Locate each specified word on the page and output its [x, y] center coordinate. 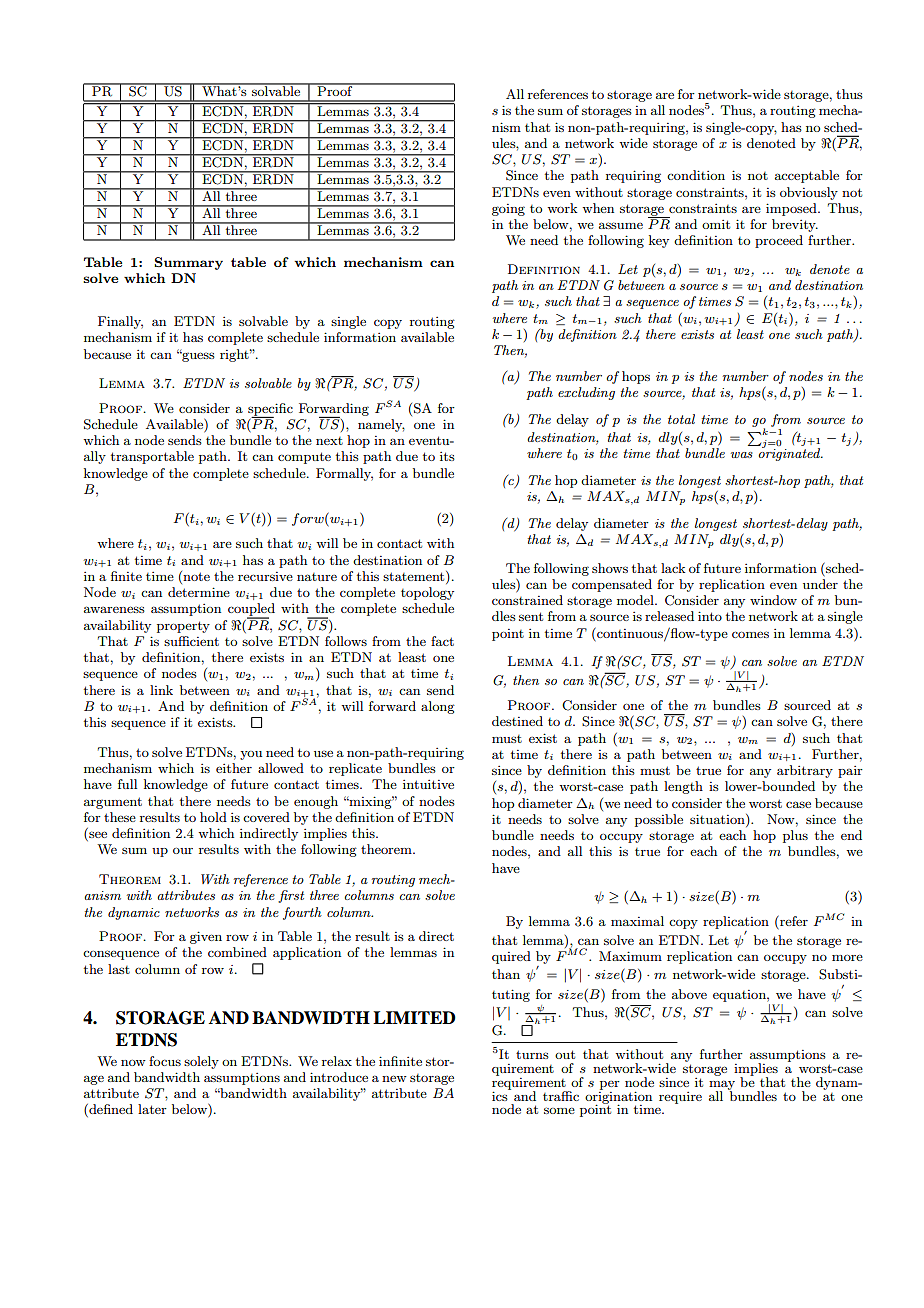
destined [517, 721]
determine [199, 592]
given [206, 937]
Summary [188, 263]
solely [201, 1062]
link [161, 690]
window [773, 600]
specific [270, 410]
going [508, 210]
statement [415, 576]
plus [795, 836]
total [681, 419]
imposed [792, 209]
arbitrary [805, 771]
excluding [586, 393]
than [506, 974]
